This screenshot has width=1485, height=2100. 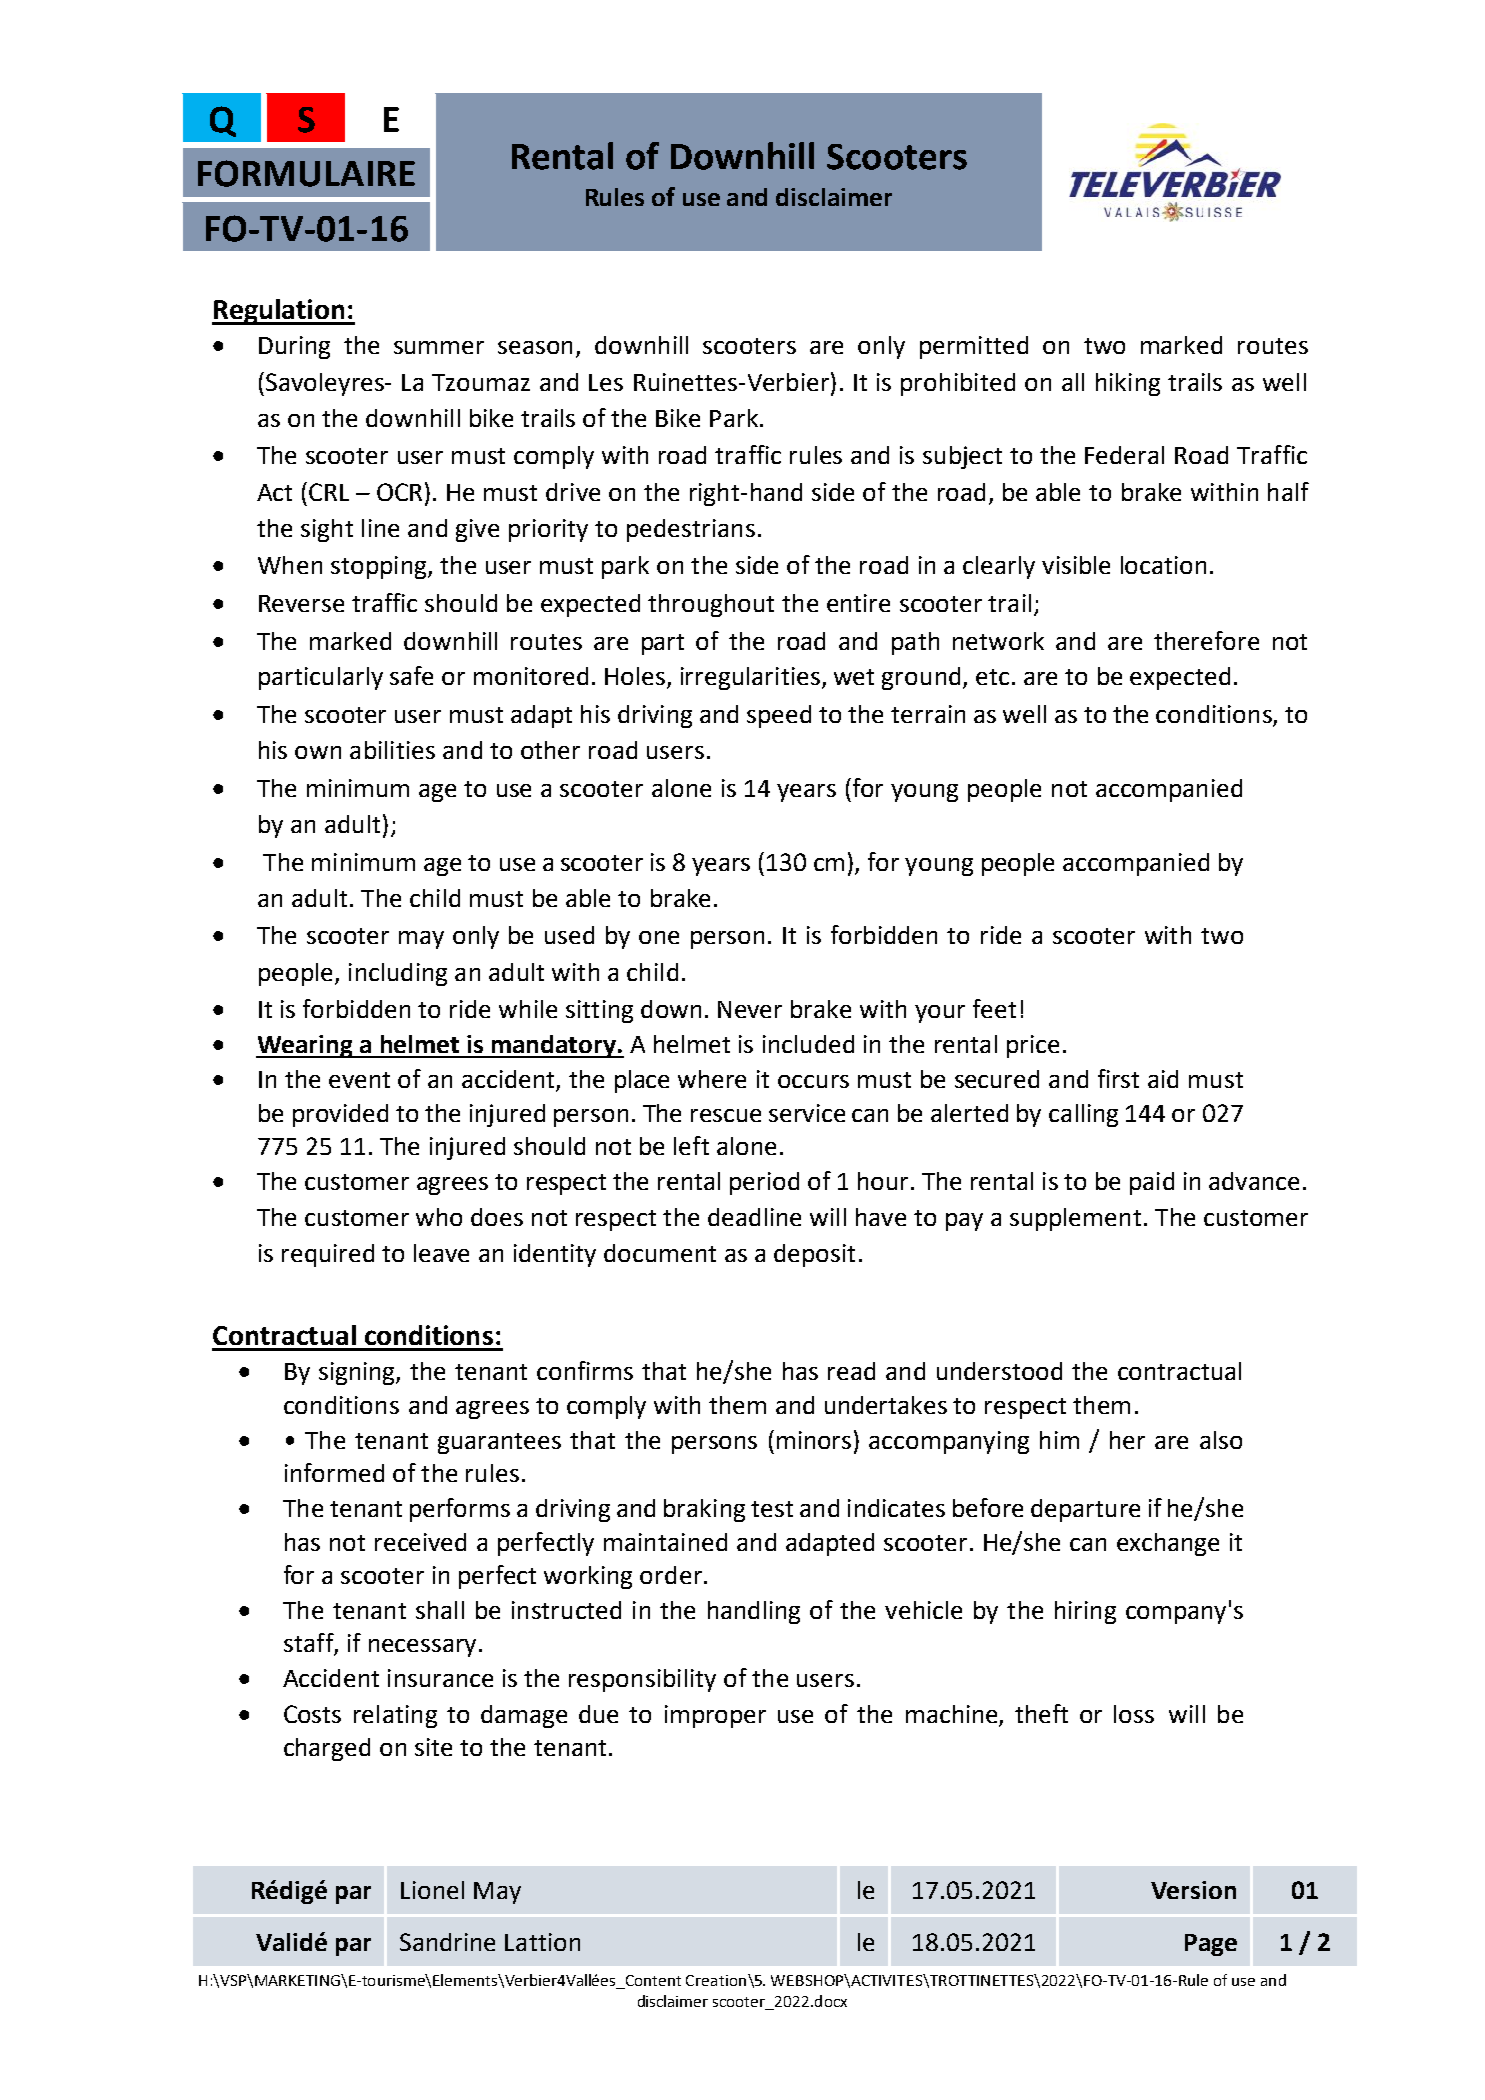 What do you see at coordinates (779, 716) in the screenshot?
I see `speed` at bounding box center [779, 716].
